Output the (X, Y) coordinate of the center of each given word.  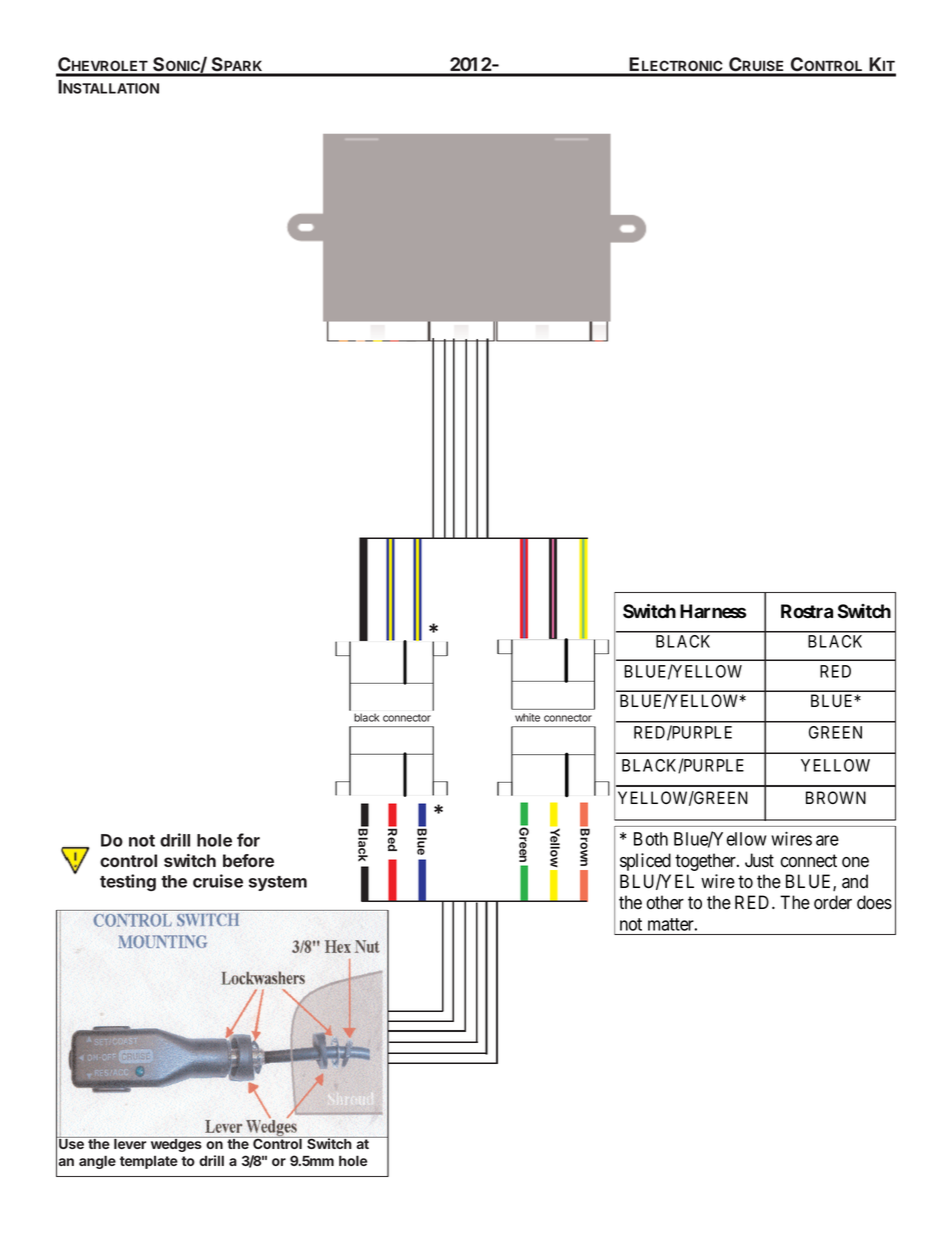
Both (651, 839)
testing (128, 882)
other (665, 902)
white (527, 717)
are (827, 840)
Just (759, 860)
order (833, 902)
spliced (645, 862)
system (278, 883)
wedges (176, 1144)
